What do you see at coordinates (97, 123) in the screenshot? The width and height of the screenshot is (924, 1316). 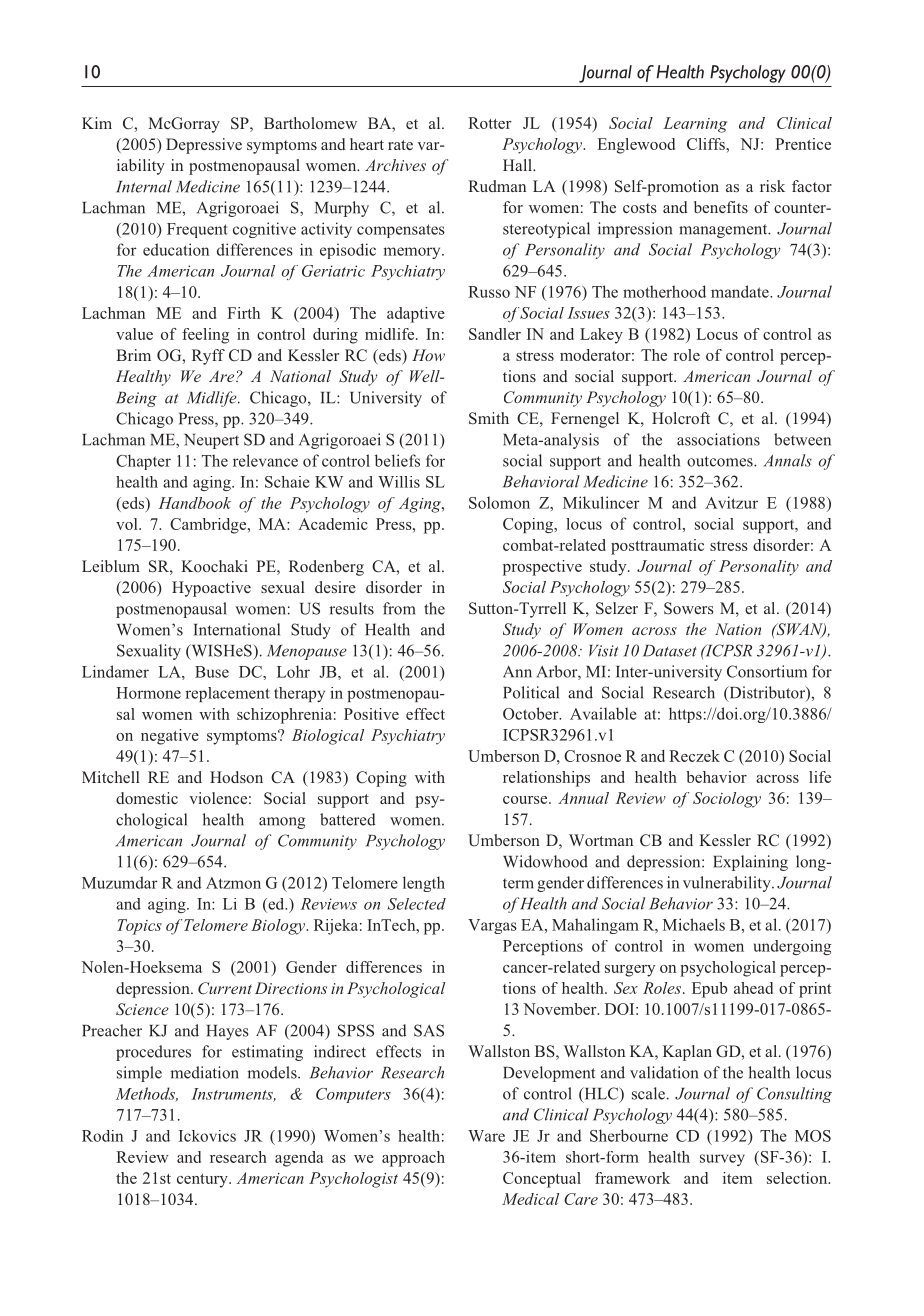 I see `Kim` at bounding box center [97, 123].
